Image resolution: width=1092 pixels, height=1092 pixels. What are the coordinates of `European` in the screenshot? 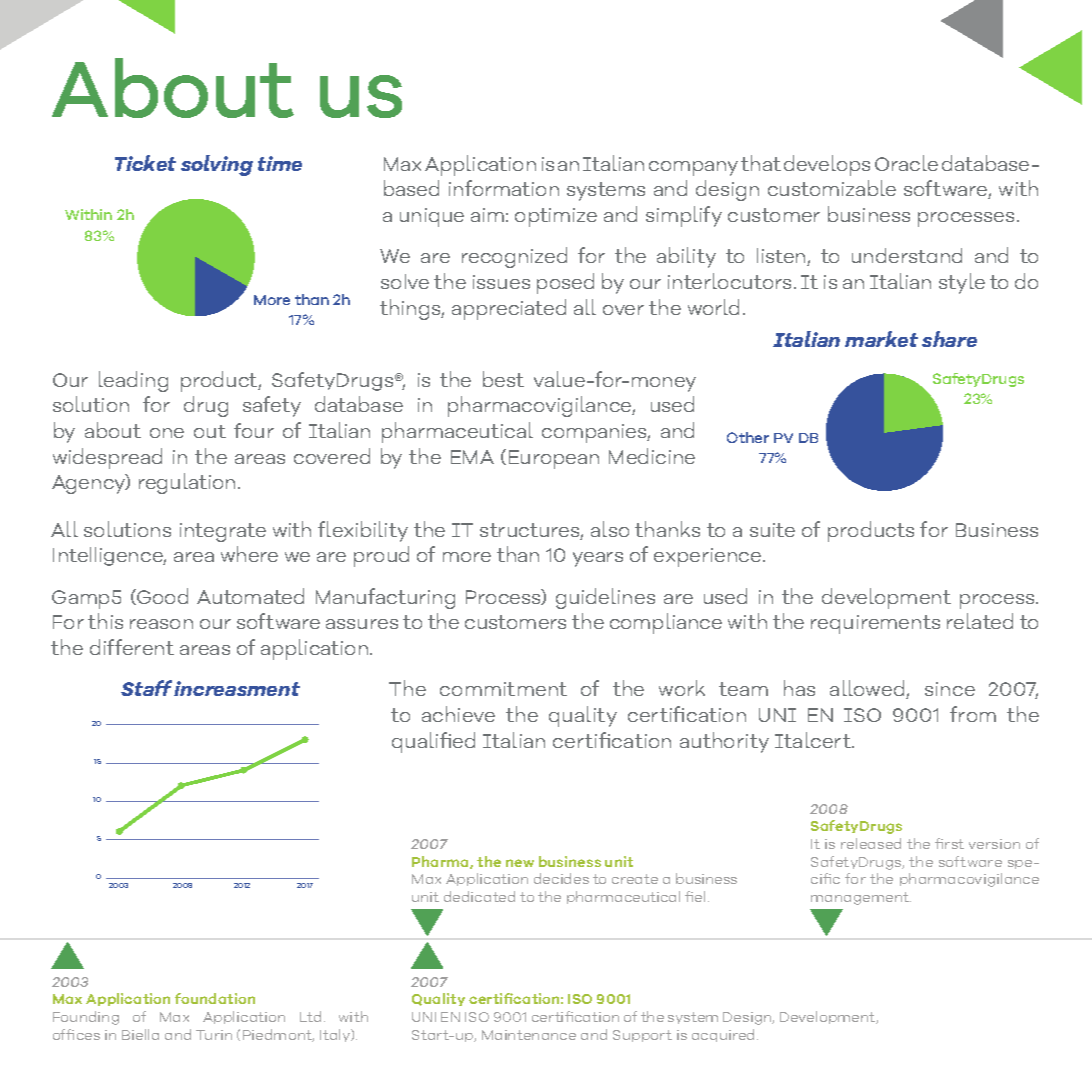 It's located at (554, 459).
